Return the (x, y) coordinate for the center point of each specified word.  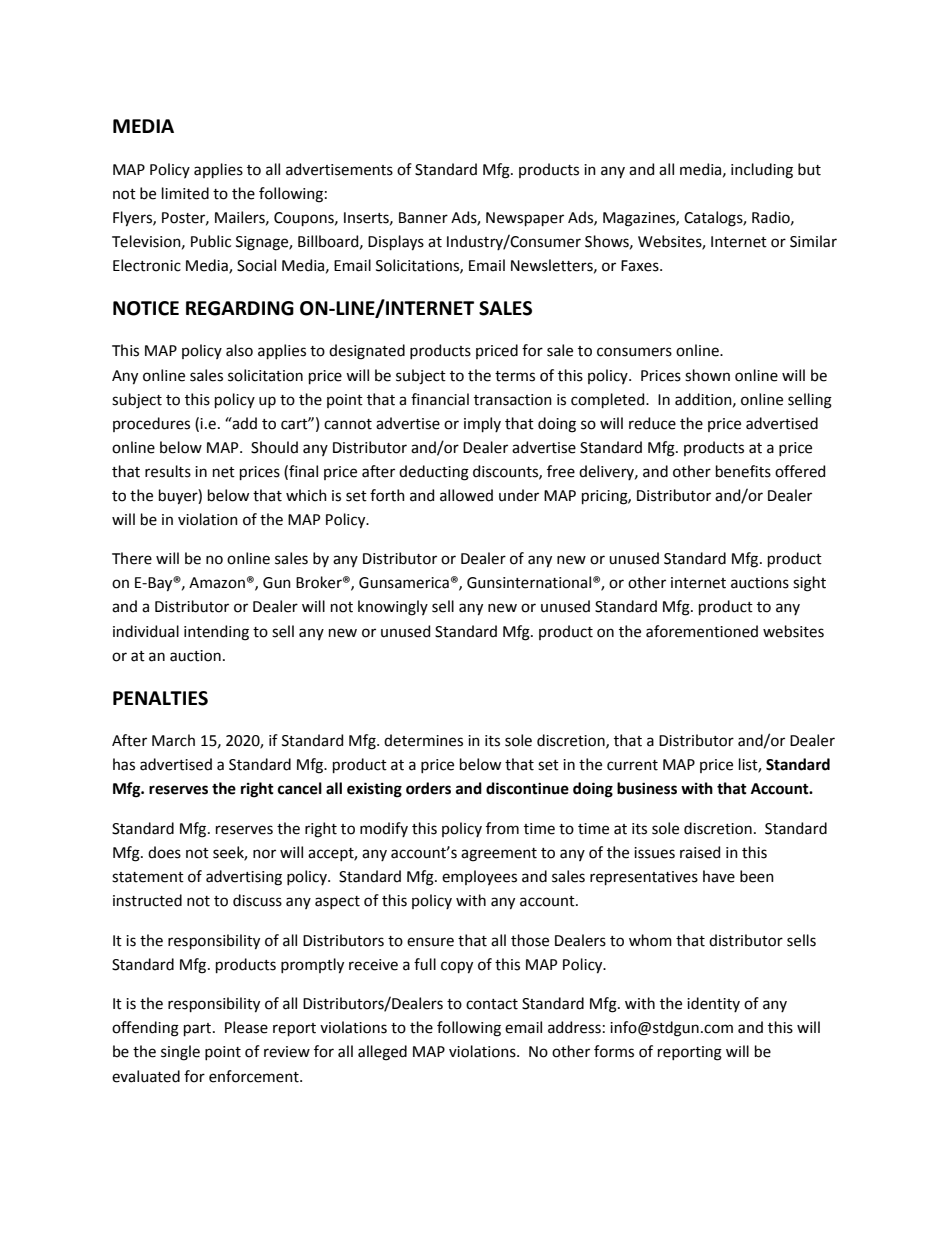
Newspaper (525, 219)
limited (185, 193)
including (762, 171)
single (180, 1053)
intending (216, 633)
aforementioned (702, 631)
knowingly (393, 608)
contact (492, 1004)
